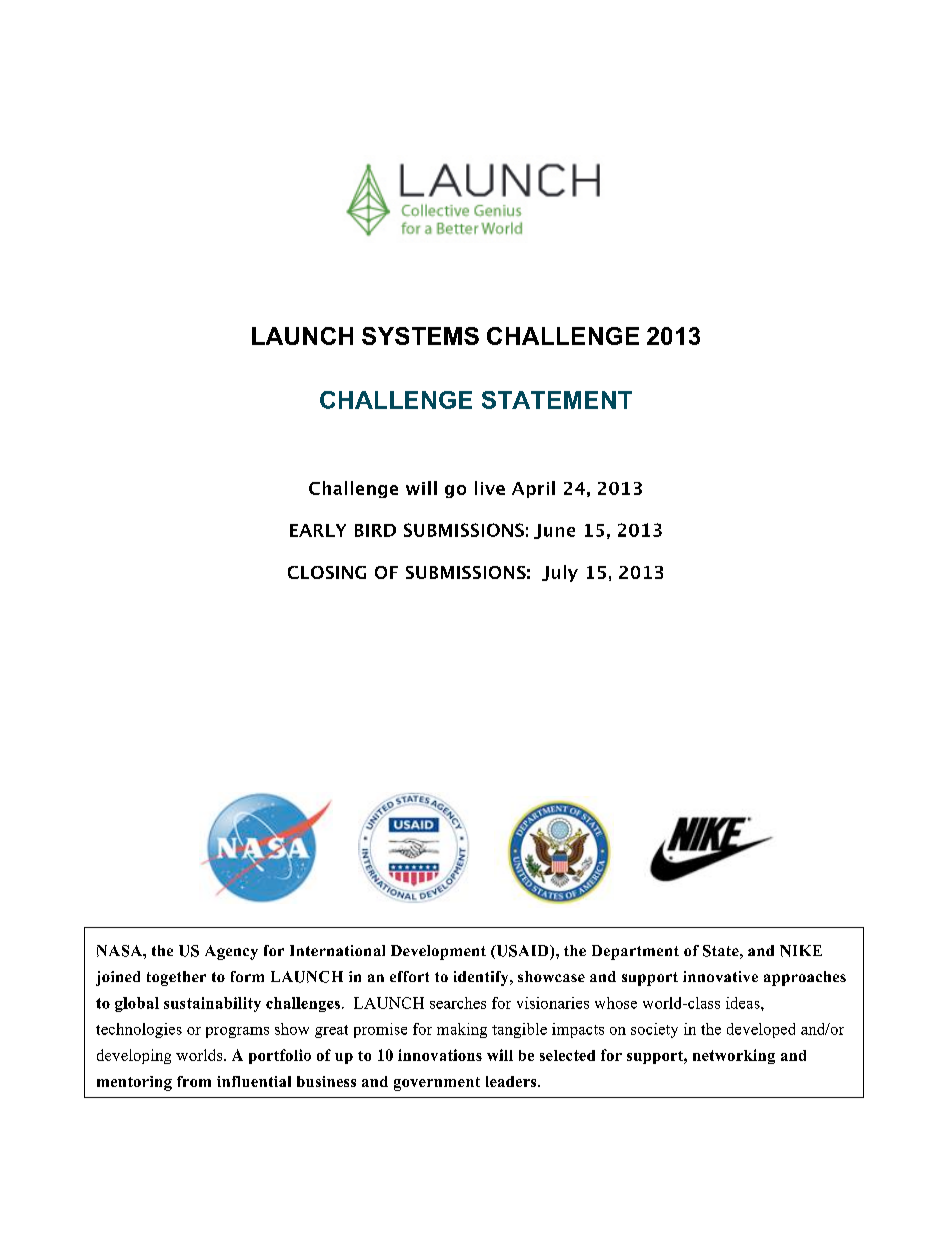 This screenshot has height=1233, width=952. I want to click on CLOSING, so click(327, 572).
